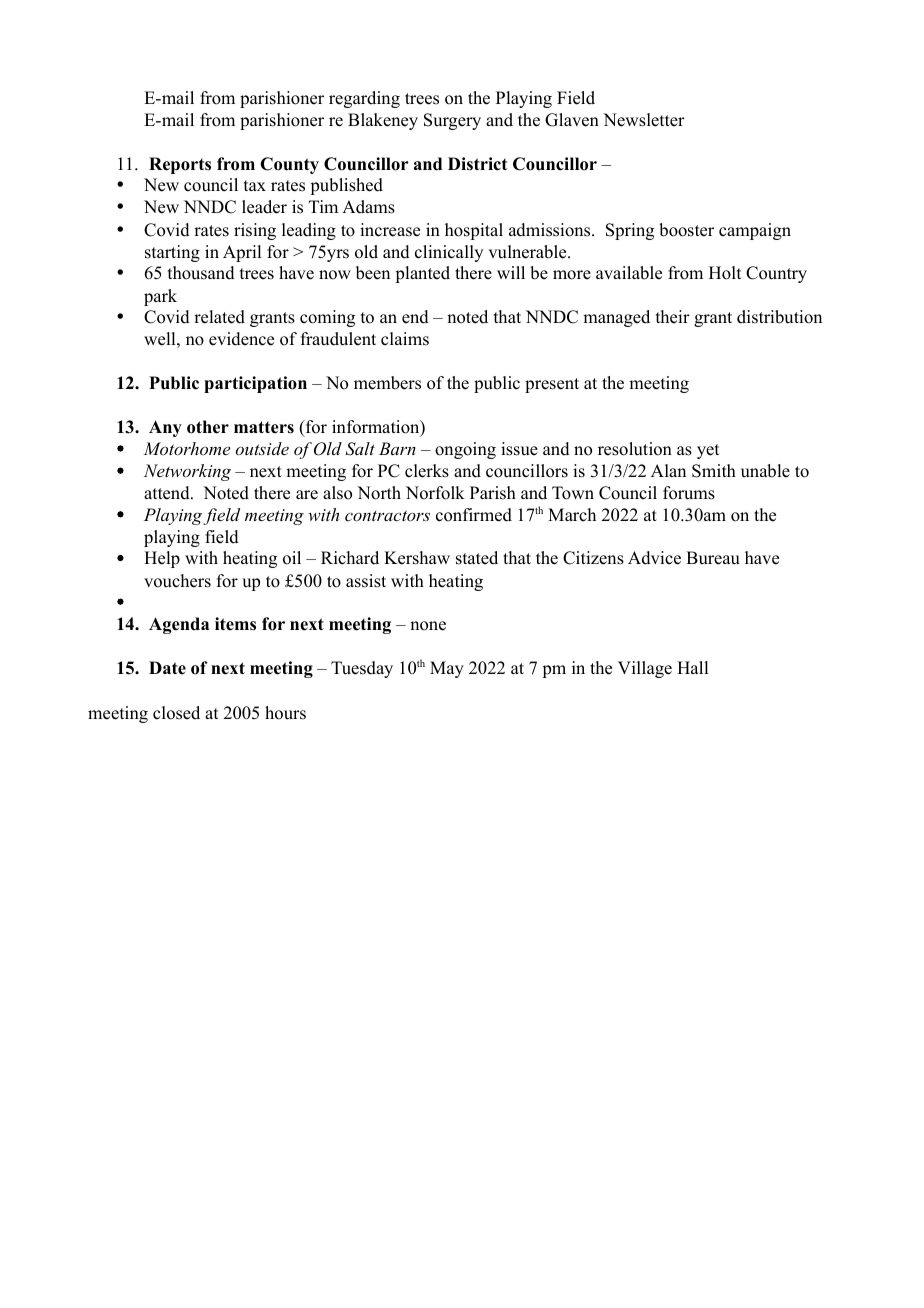  Describe the element at coordinates (465, 450) in the image. I see `ongoing` at that location.
